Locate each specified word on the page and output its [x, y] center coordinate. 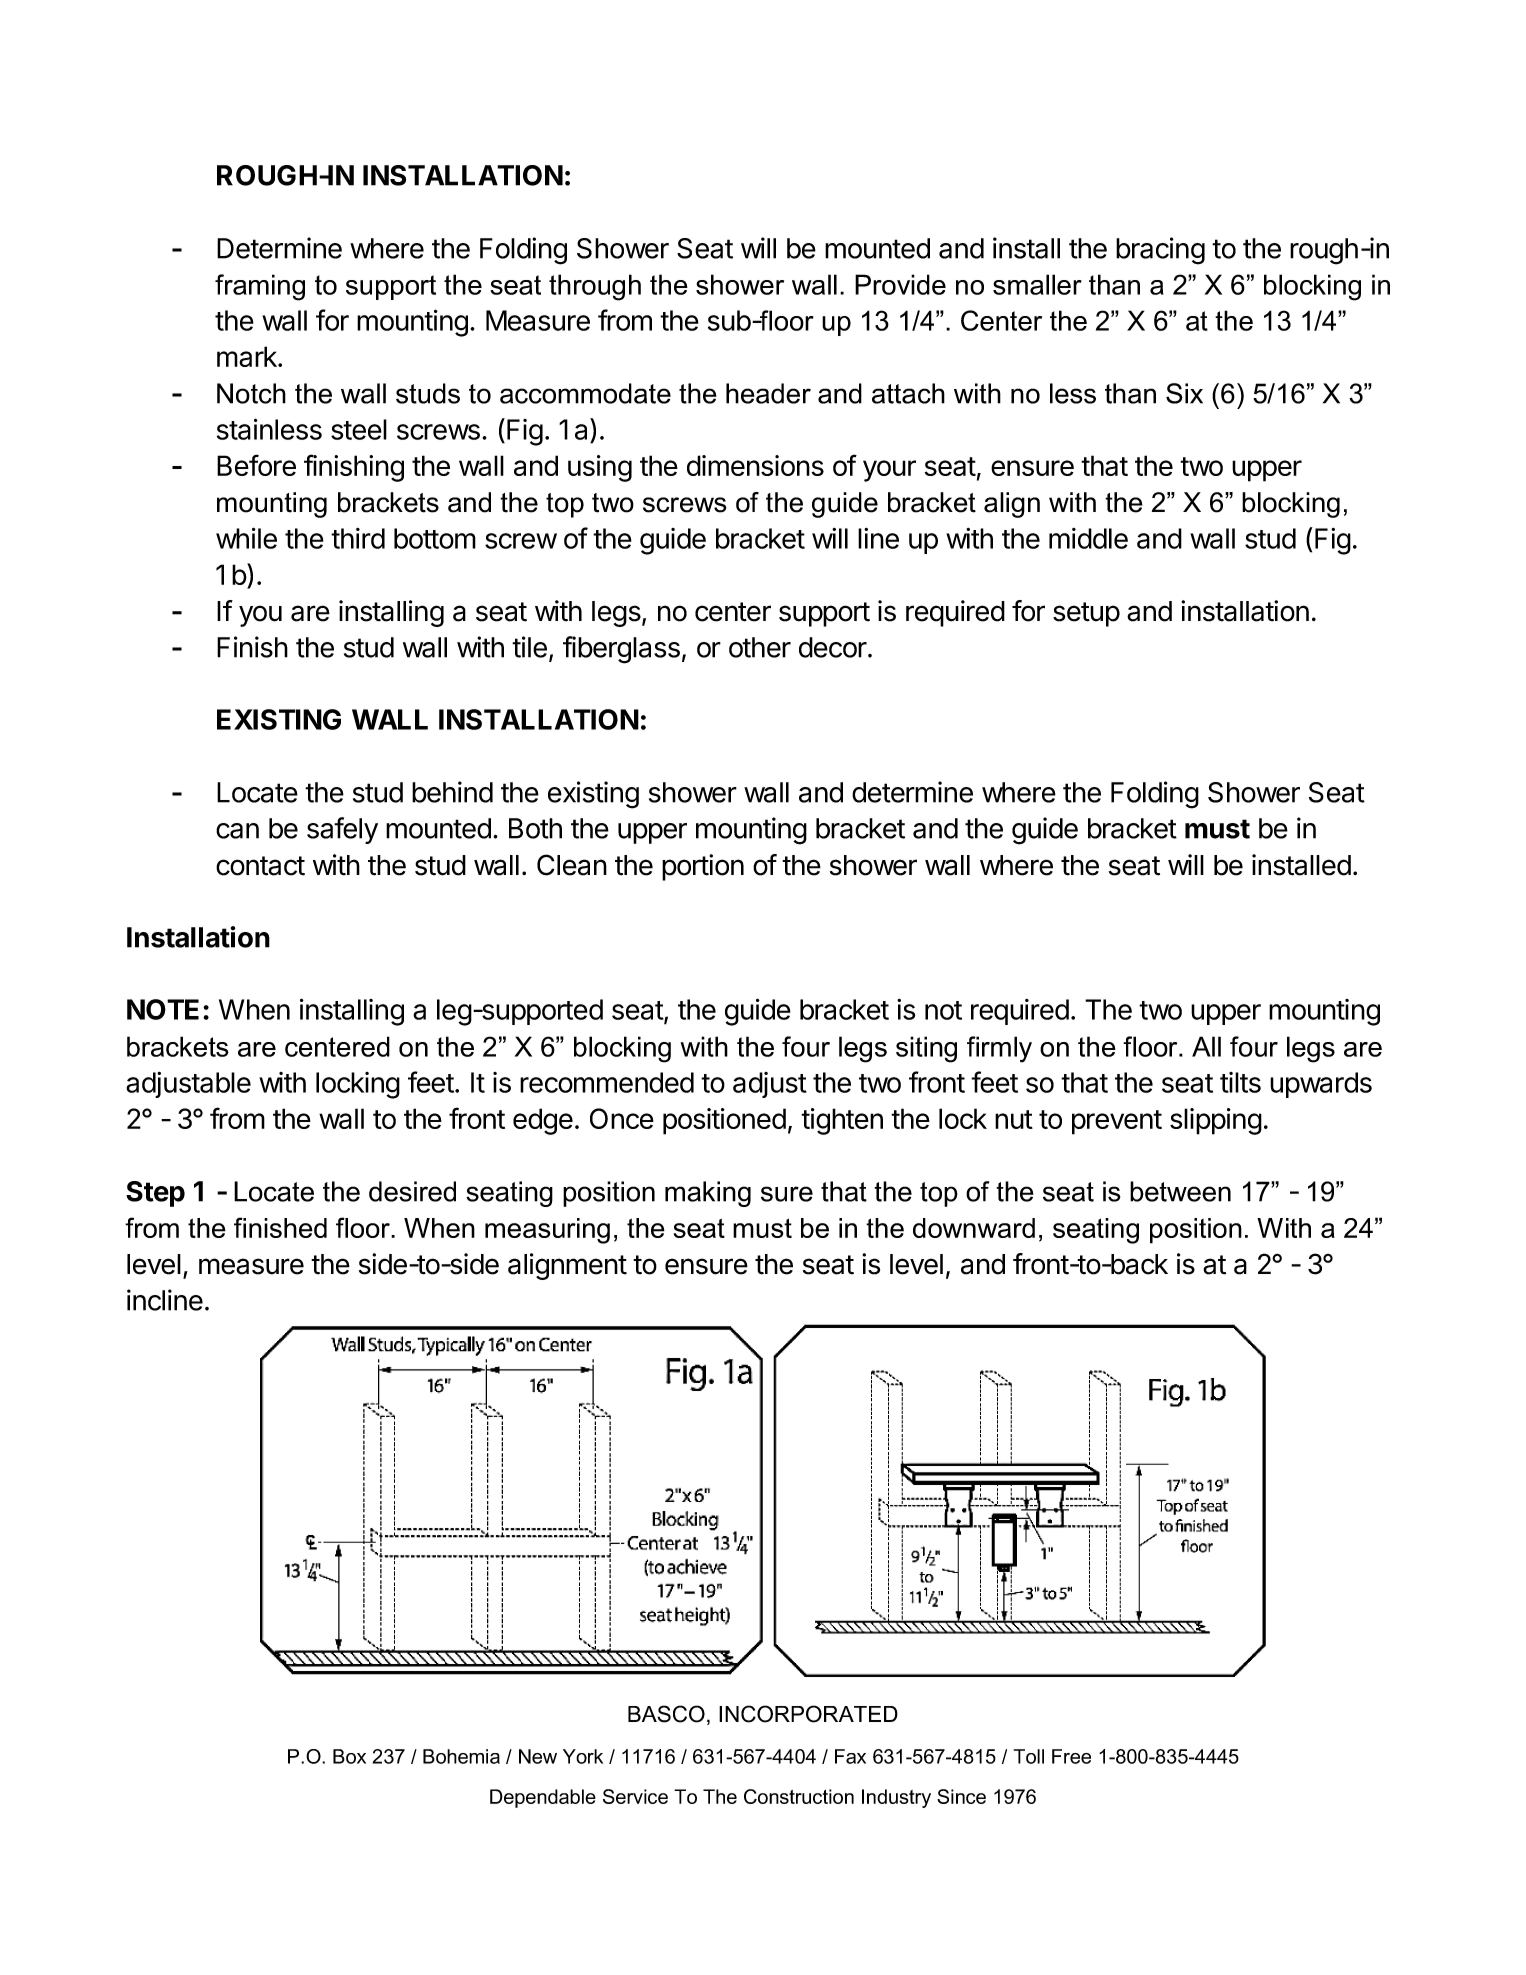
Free [1071, 1756]
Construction [799, 1796]
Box [349, 1756]
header [768, 393]
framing [260, 287]
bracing [1160, 251]
